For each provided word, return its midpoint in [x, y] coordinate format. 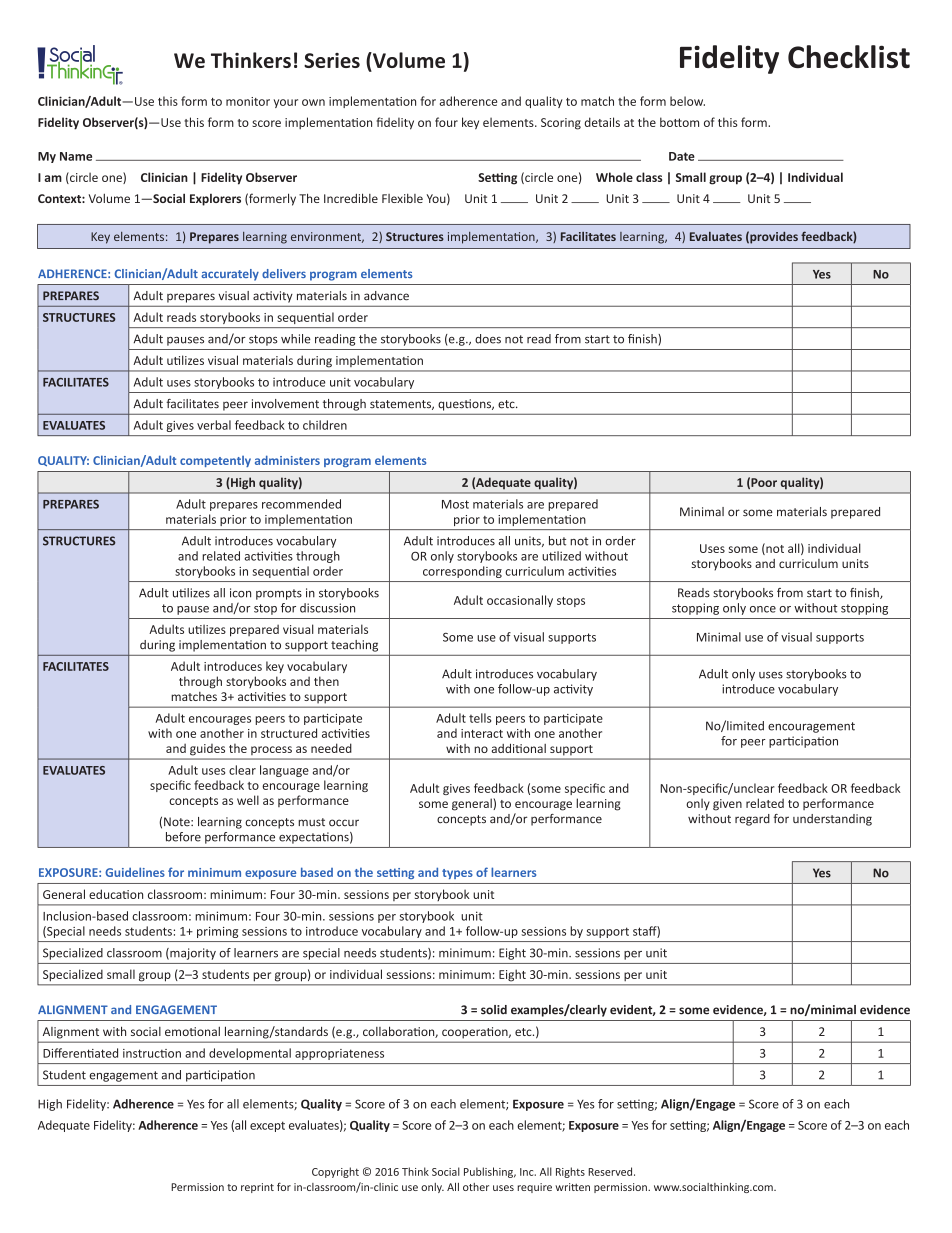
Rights [570, 1172]
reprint [257, 1188]
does [488, 339]
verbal [214, 425]
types [457, 874]
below [687, 101]
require [534, 1188]
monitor [248, 101]
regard [752, 820]
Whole [614, 177]
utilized [561, 556]
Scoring [561, 124]
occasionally [520, 601]
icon [240, 593]
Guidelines [135, 872]
